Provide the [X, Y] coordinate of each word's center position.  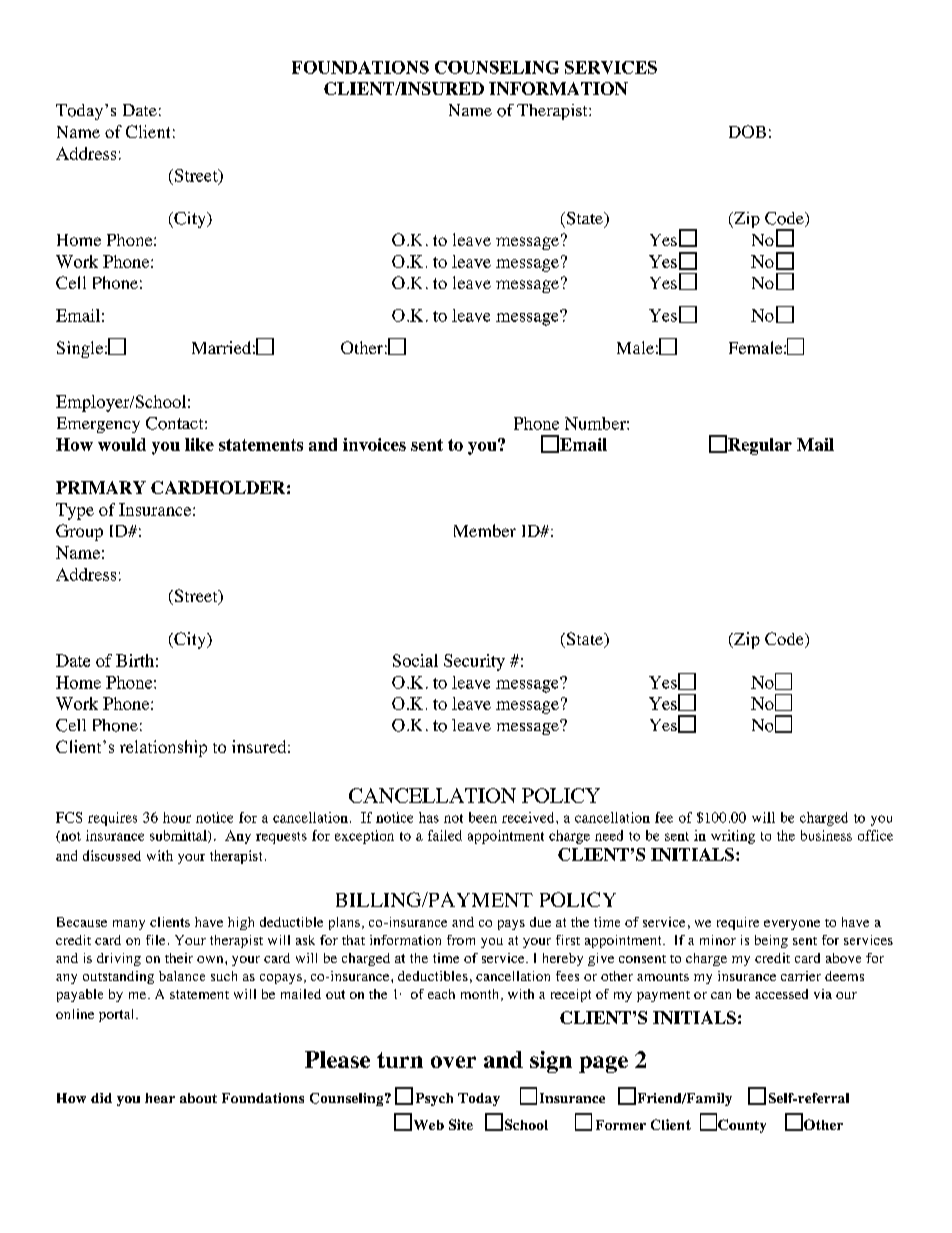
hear [160, 1098]
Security [474, 662]
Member [485, 530]
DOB [747, 131]
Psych [434, 1099]
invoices [374, 444]
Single [81, 349]
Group [79, 532]
